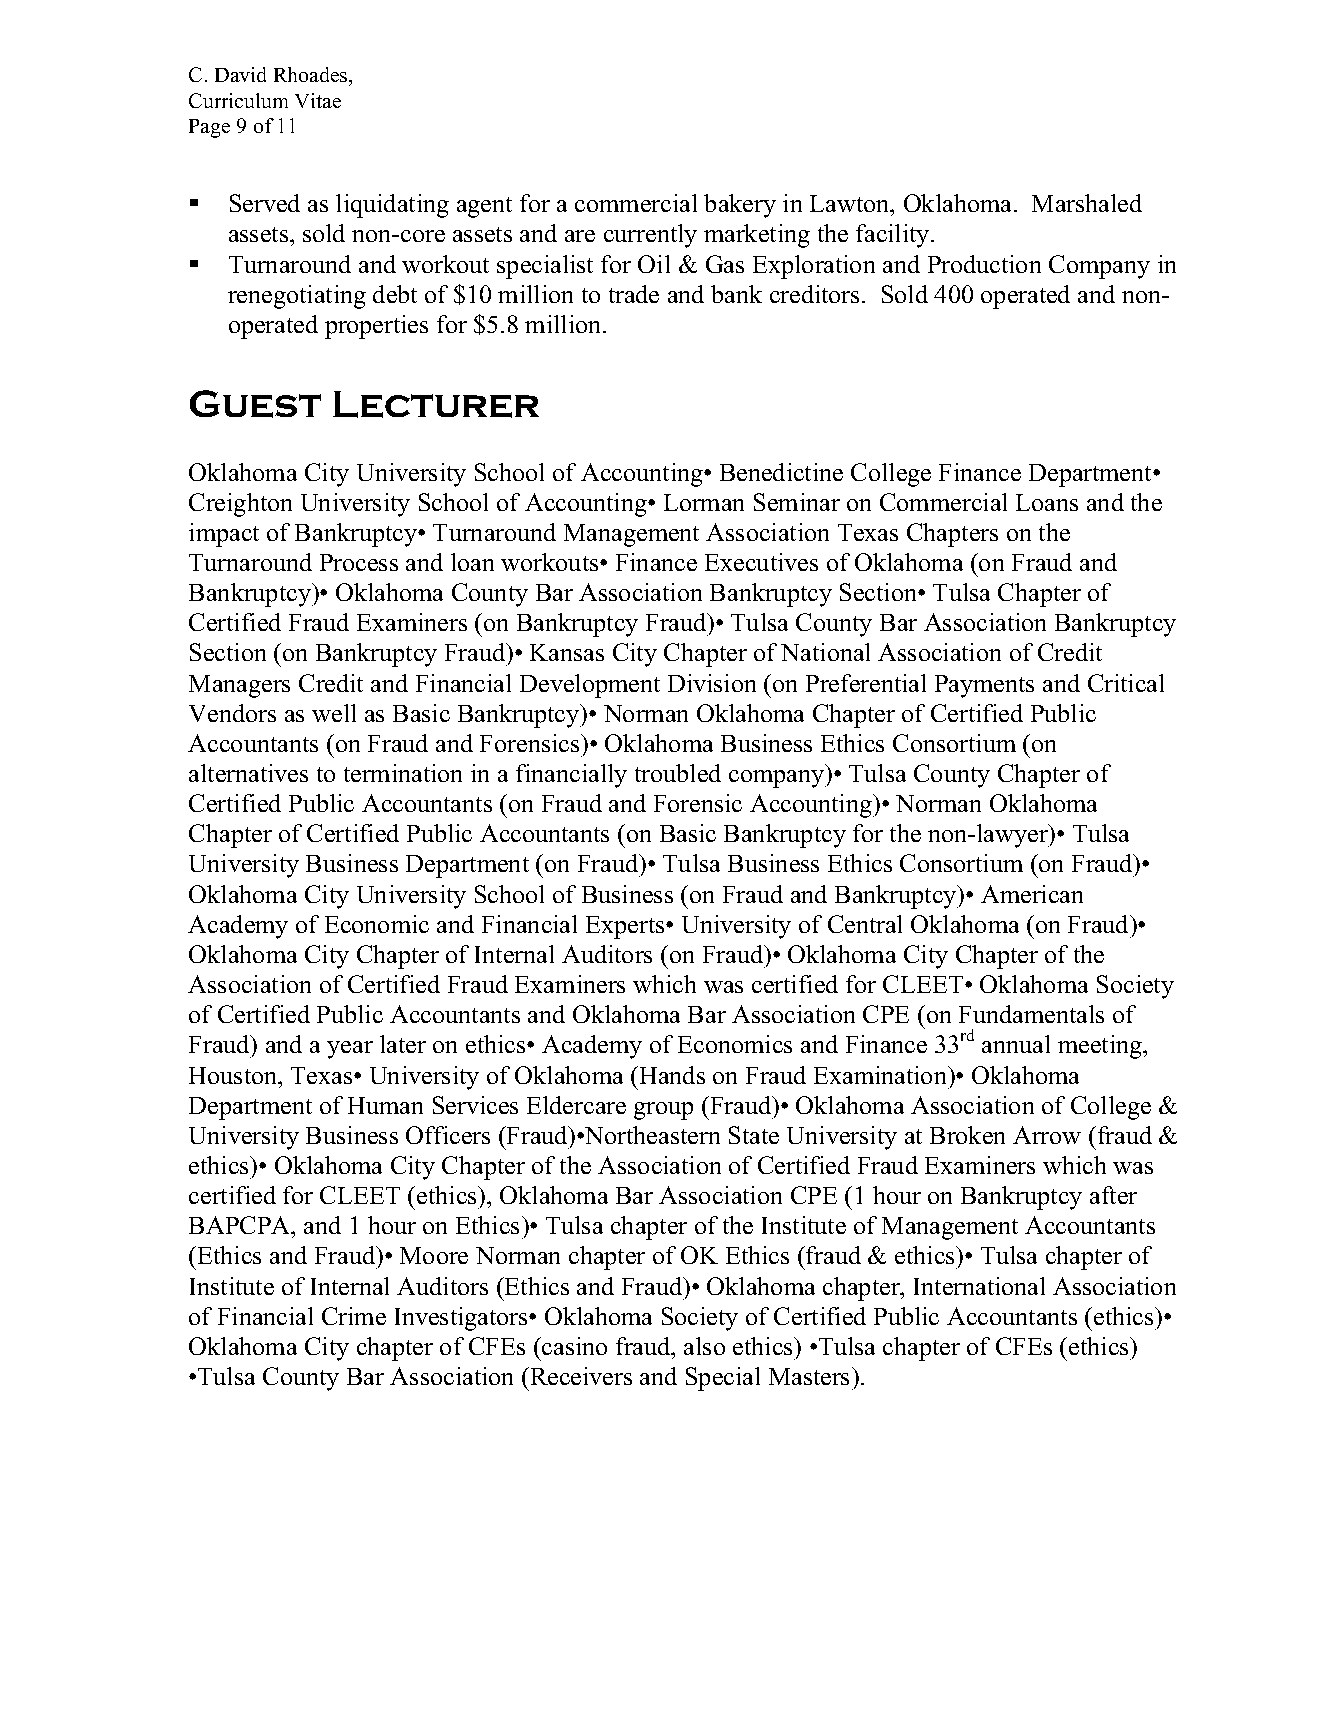 The image size is (1337, 1730). What do you see at coordinates (740, 206) in the screenshot?
I see `bakery` at bounding box center [740, 206].
